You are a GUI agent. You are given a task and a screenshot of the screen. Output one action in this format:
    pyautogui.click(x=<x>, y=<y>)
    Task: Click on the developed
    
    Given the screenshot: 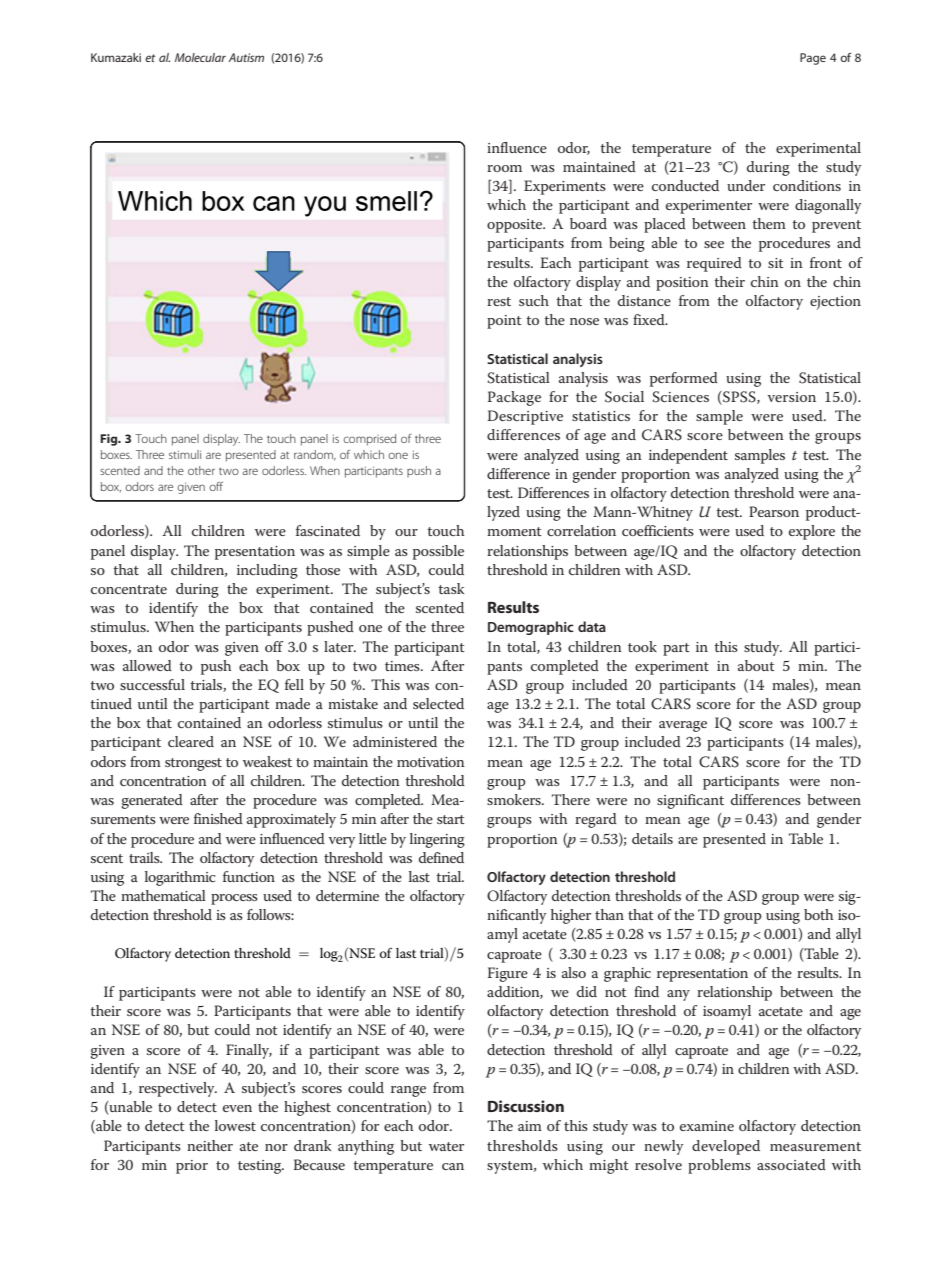 What is the action you would take?
    pyautogui.click(x=726, y=1147)
